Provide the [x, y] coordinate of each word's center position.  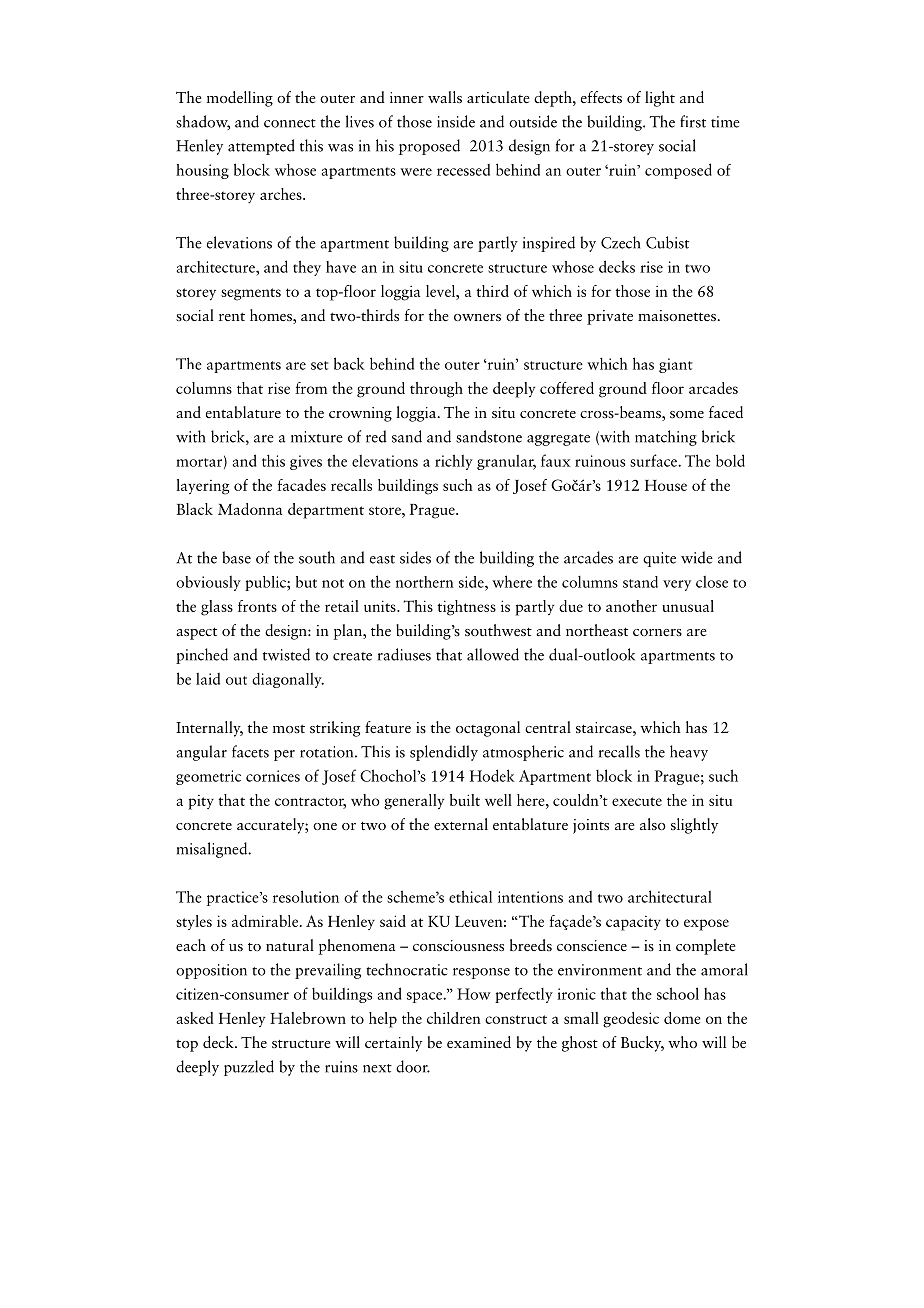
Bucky [642, 1044]
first [693, 121]
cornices [273, 776]
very [677, 585]
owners [477, 317]
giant [675, 365]
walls [445, 97]
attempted [261, 147]
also [653, 824]
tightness [466, 608]
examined [479, 1042]
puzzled [249, 1068]
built [465, 800]
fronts [257, 606]
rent [232, 317]
